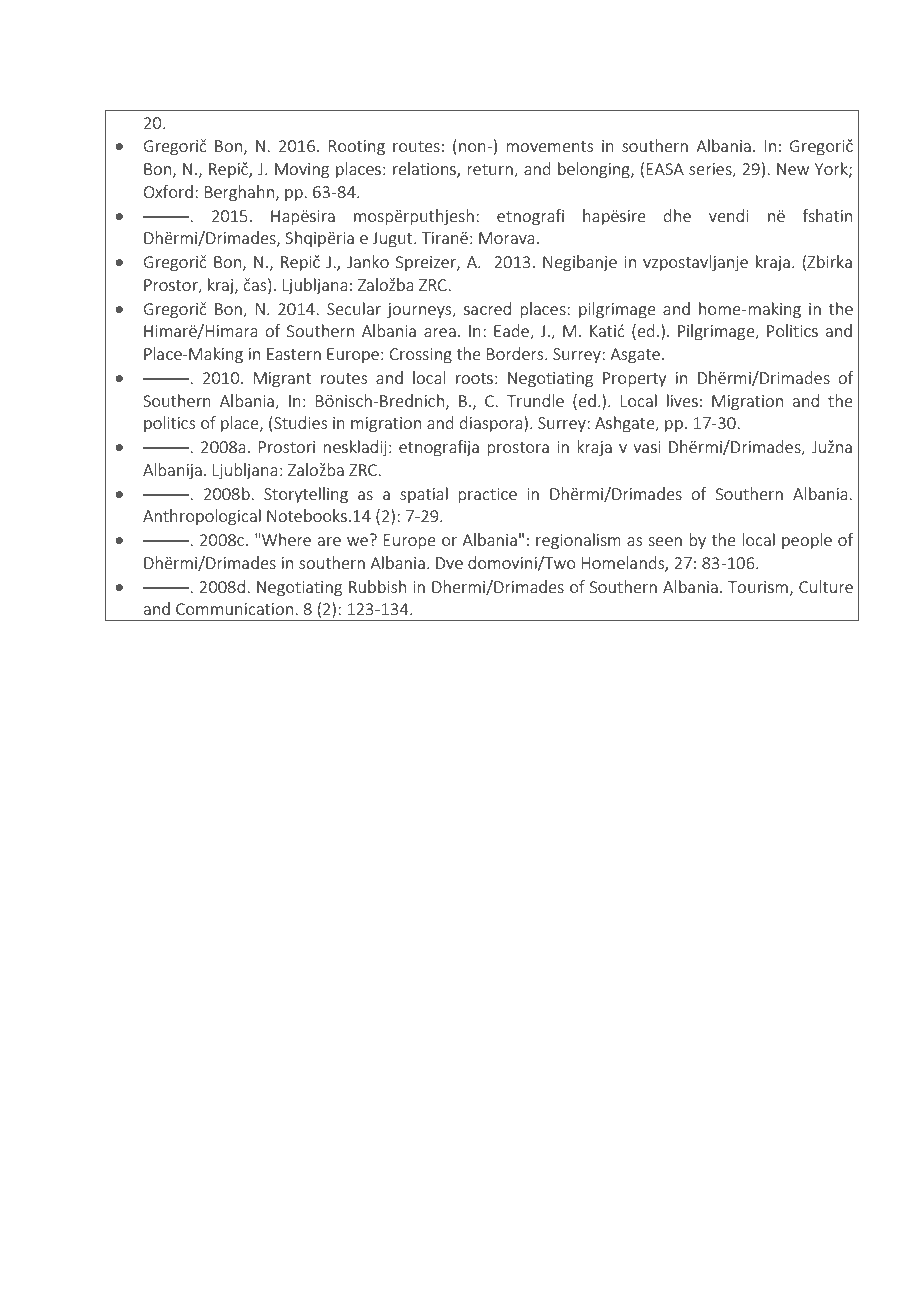 This screenshot has width=924, height=1308. Describe the element at coordinates (299, 424) in the screenshot. I see `Studies` at that location.
